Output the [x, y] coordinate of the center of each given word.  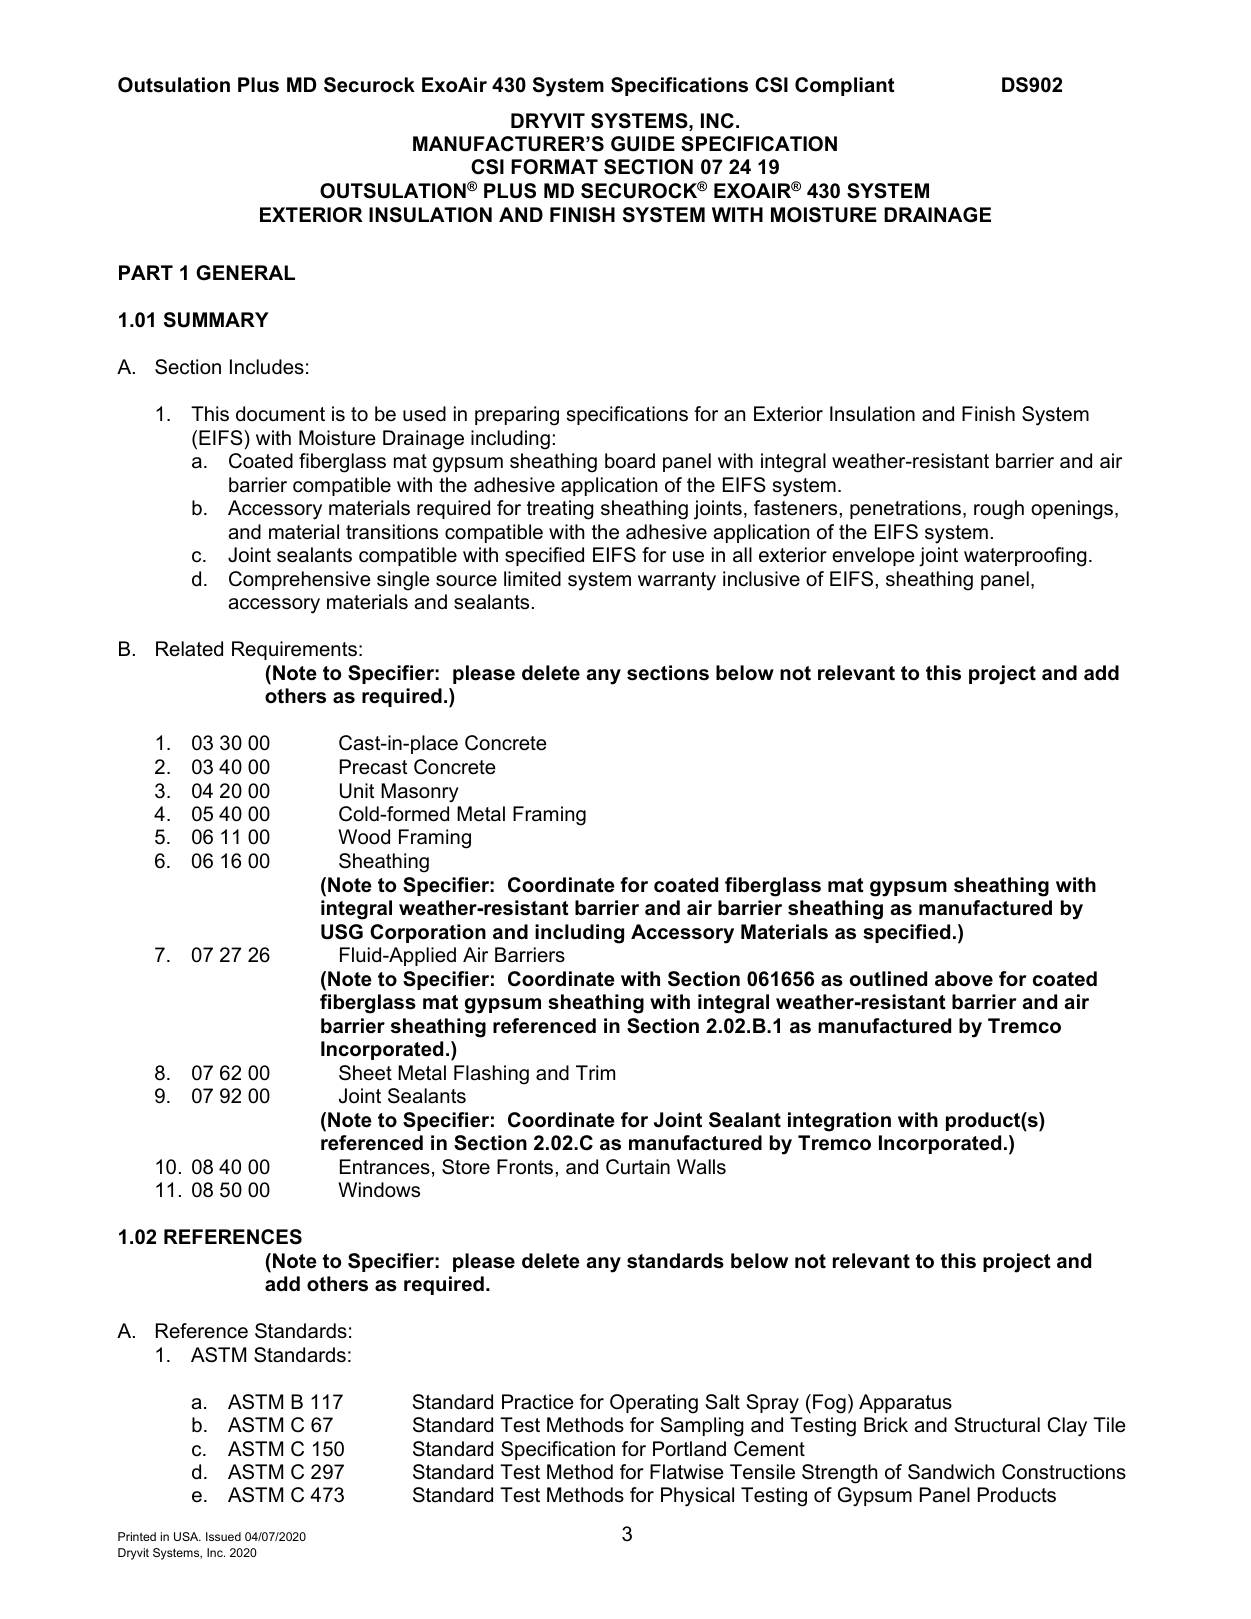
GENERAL [245, 273]
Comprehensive [300, 580]
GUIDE [643, 144]
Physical [697, 1497]
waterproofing [1025, 557]
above [964, 979]
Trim [595, 1072]
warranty [677, 581]
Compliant [845, 86]
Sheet [365, 1073]
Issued [223, 1536]
